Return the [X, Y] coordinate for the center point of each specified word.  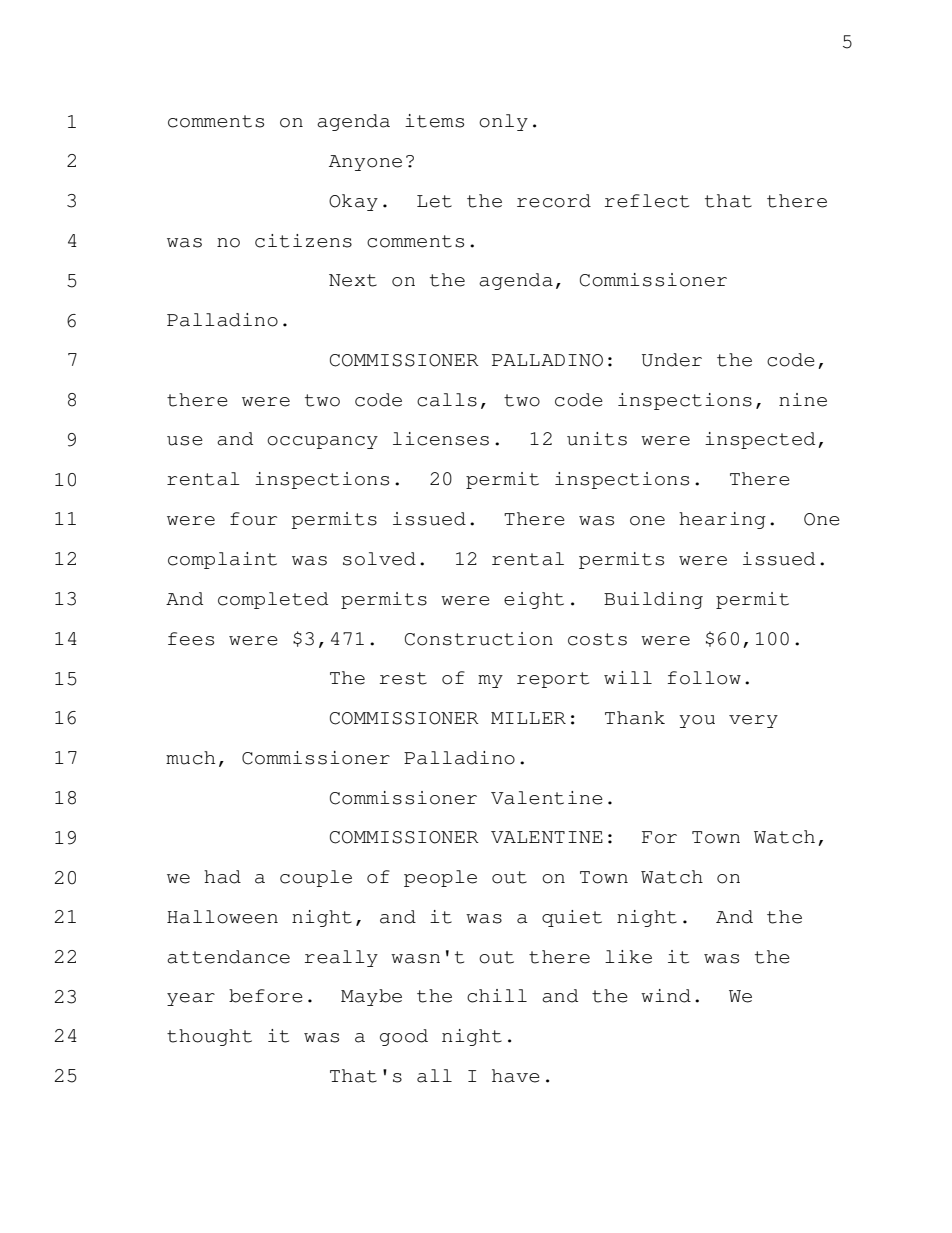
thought [209, 1037]
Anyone [365, 163]
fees [191, 639]
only [503, 122]
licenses [441, 439]
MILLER [528, 718]
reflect [647, 201]
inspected [760, 440]
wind [666, 996]
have [516, 1076]
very [753, 721]
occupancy [322, 442]
